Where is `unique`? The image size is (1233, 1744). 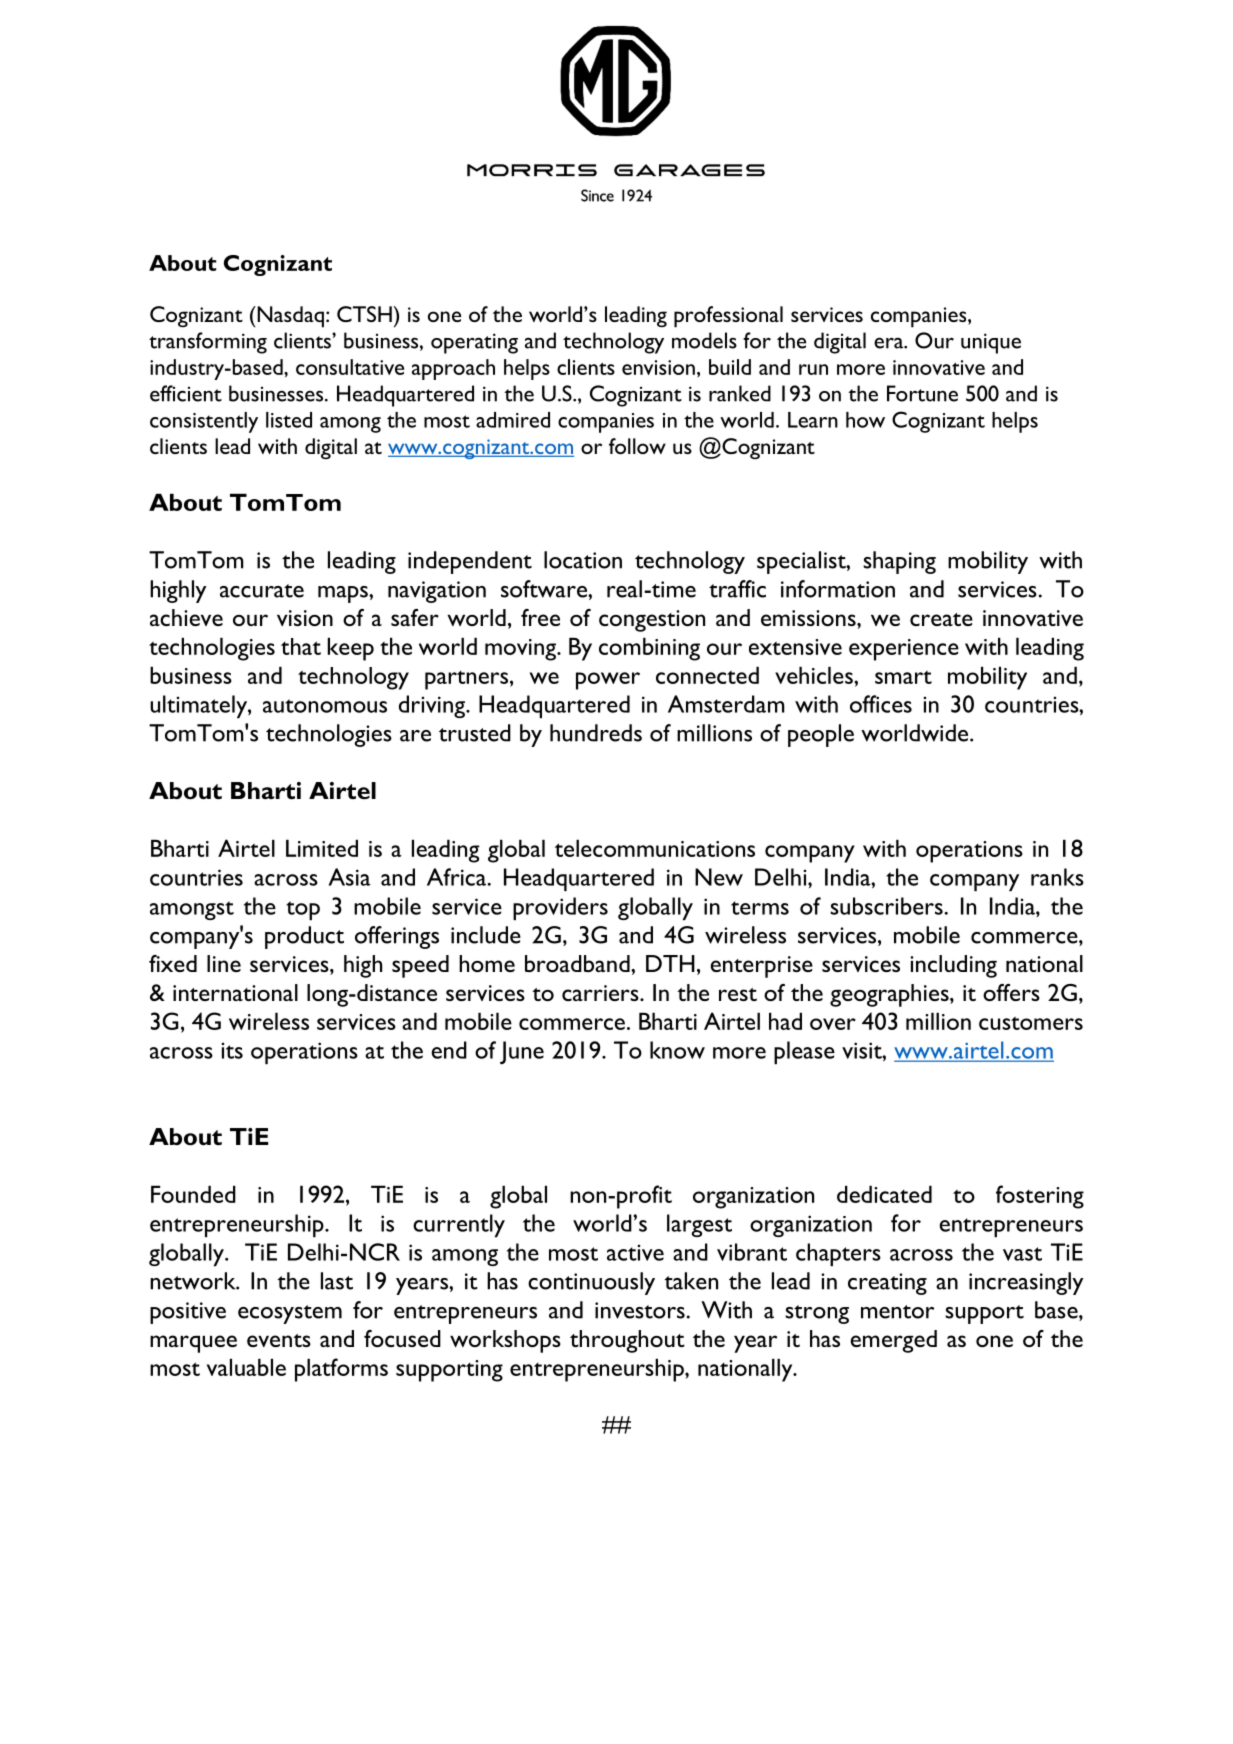 unique is located at coordinates (991, 343).
